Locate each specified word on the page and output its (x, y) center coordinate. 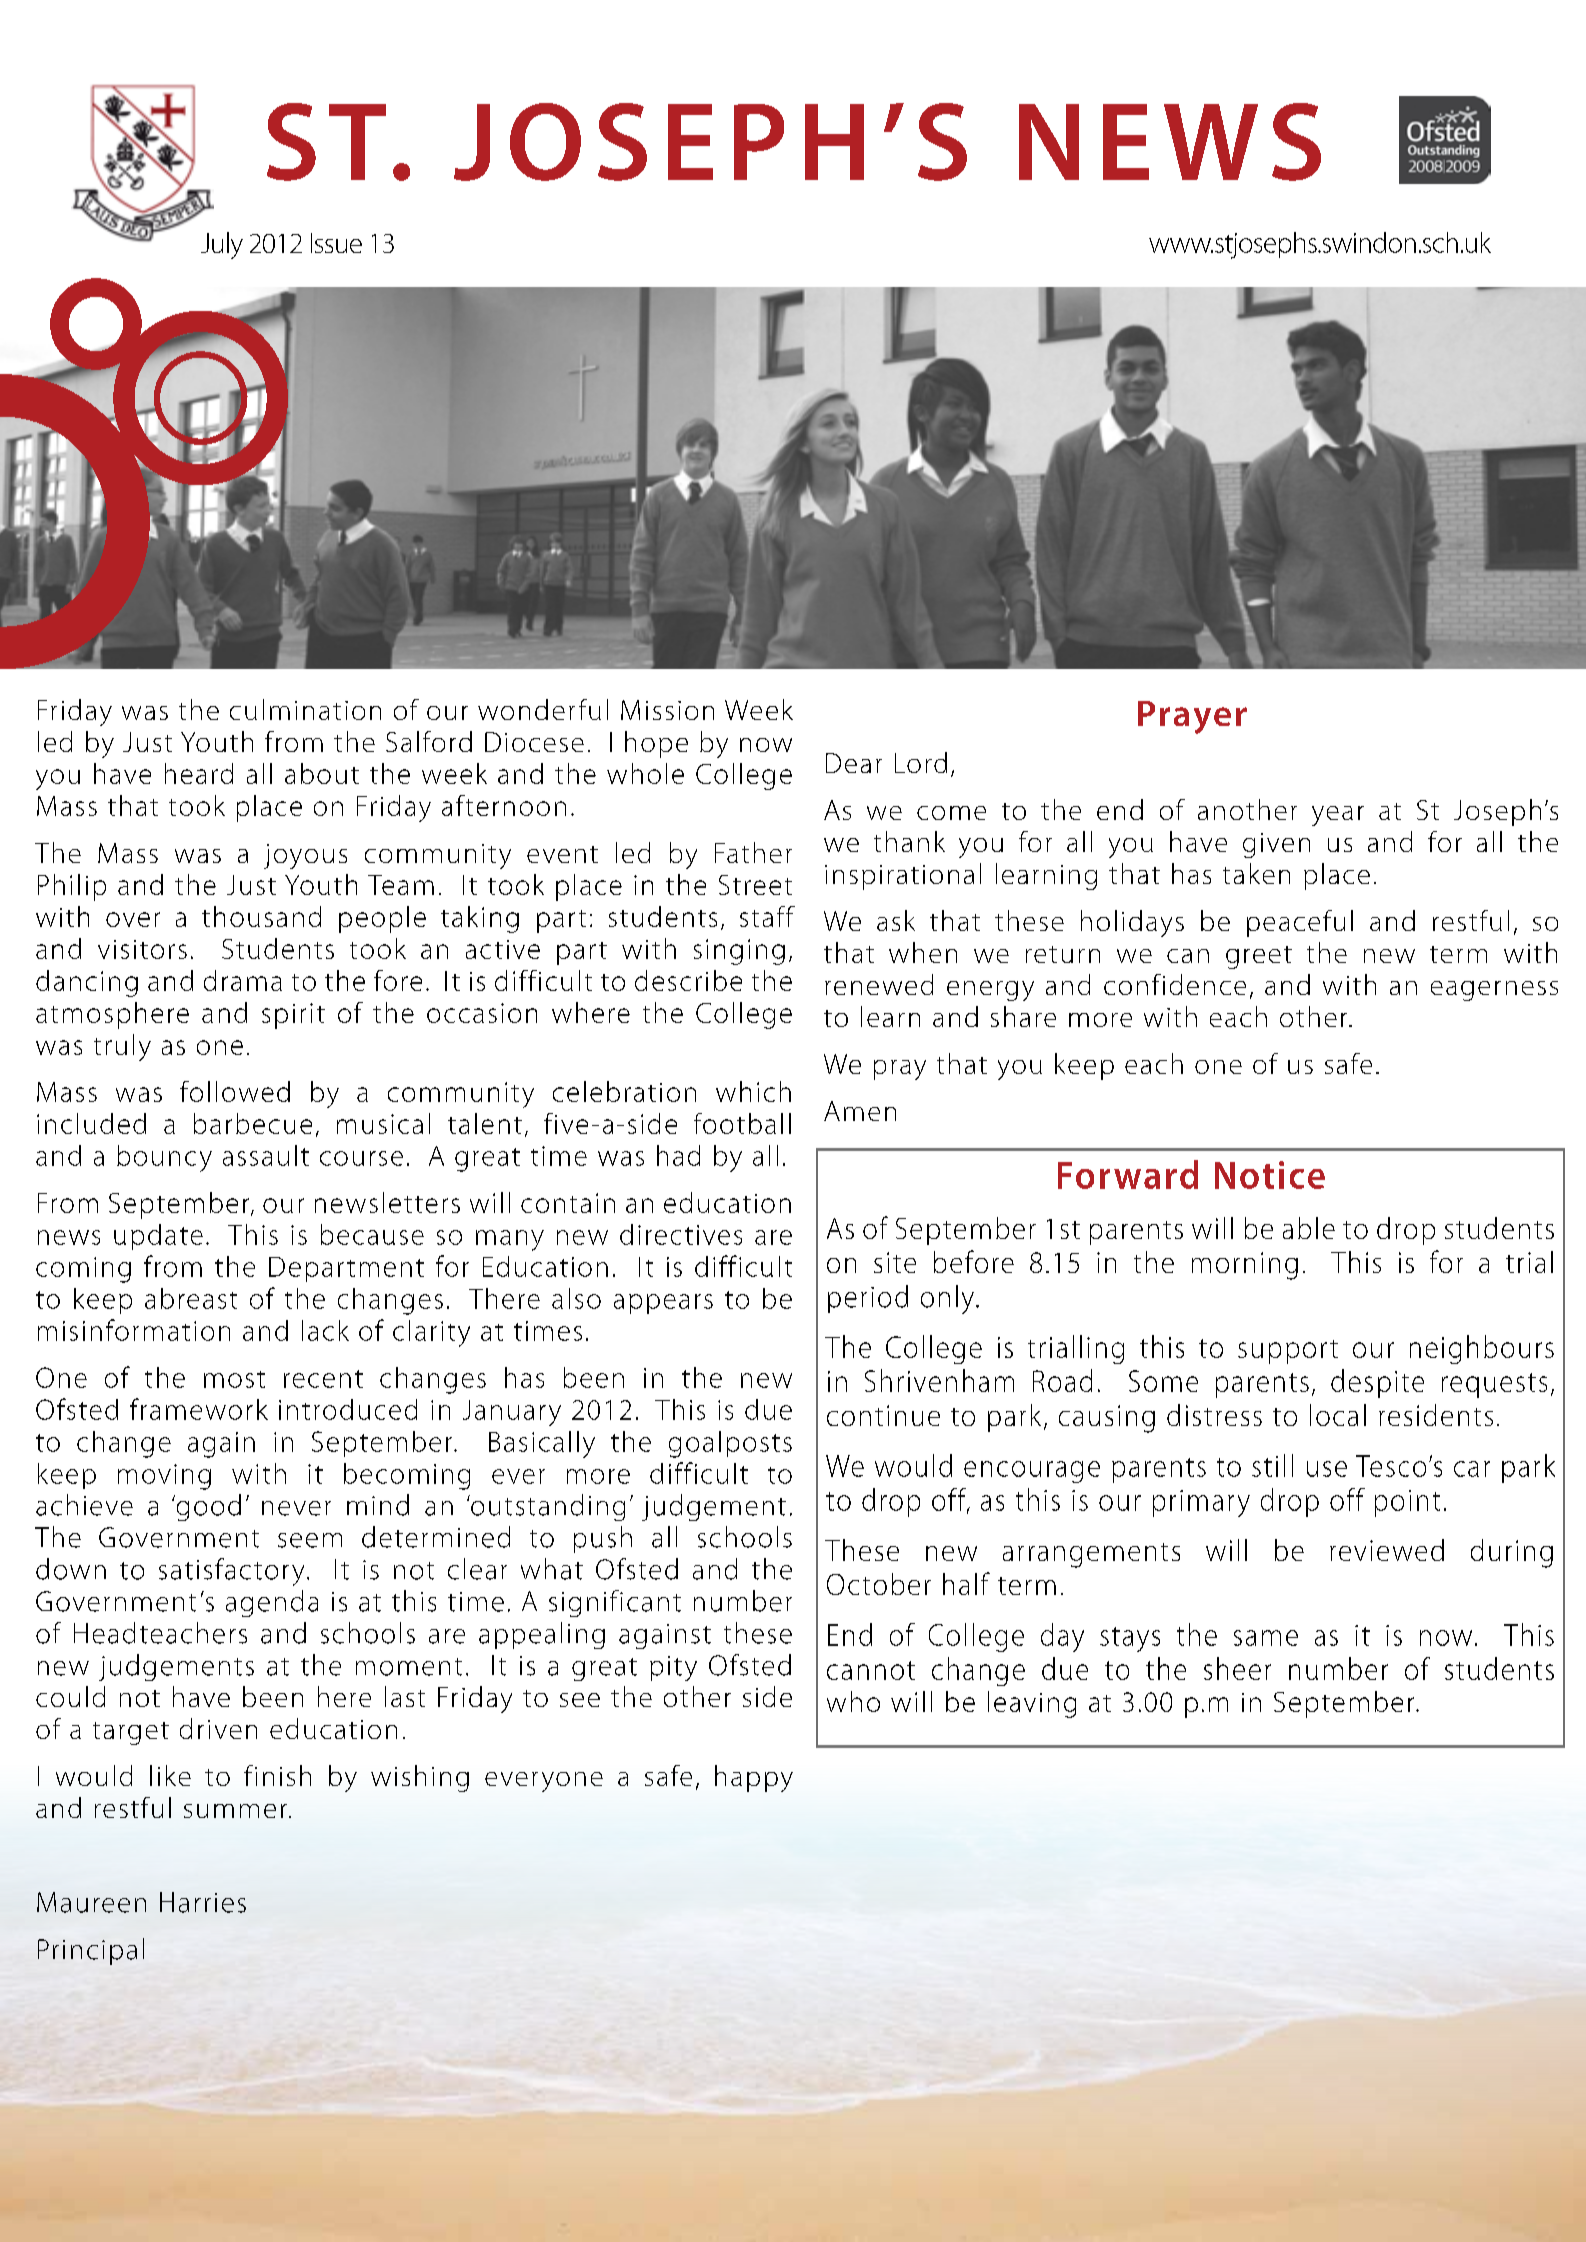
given (1276, 845)
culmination (305, 709)
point (1407, 1503)
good (207, 1507)
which (753, 1091)
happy (754, 1778)
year (1338, 816)
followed (235, 1091)
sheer (1237, 1668)
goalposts (730, 1444)
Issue (336, 243)
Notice (1270, 1175)
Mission (667, 710)
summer (235, 1811)
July (222, 245)
